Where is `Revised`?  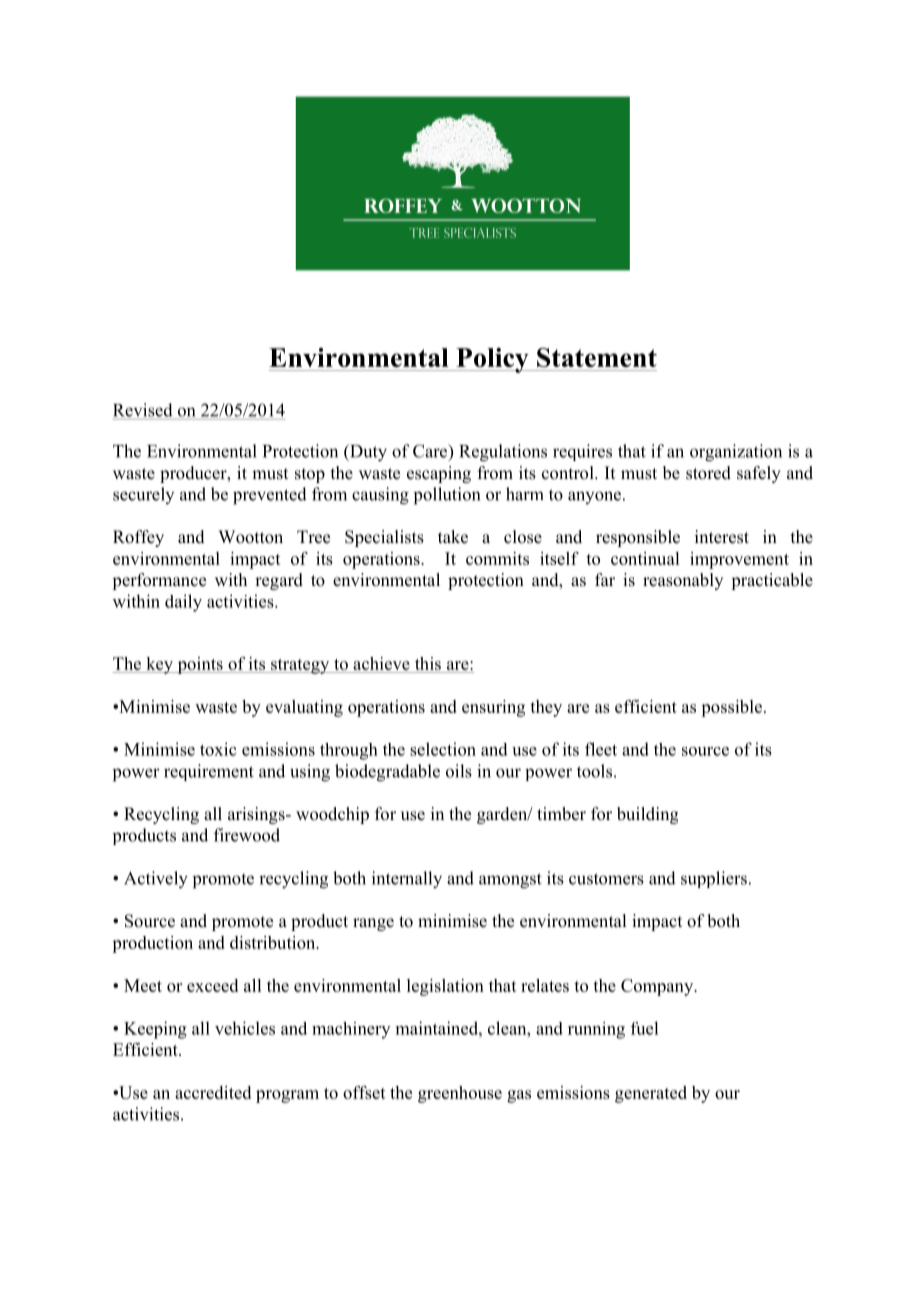 Revised is located at coordinates (143, 410).
